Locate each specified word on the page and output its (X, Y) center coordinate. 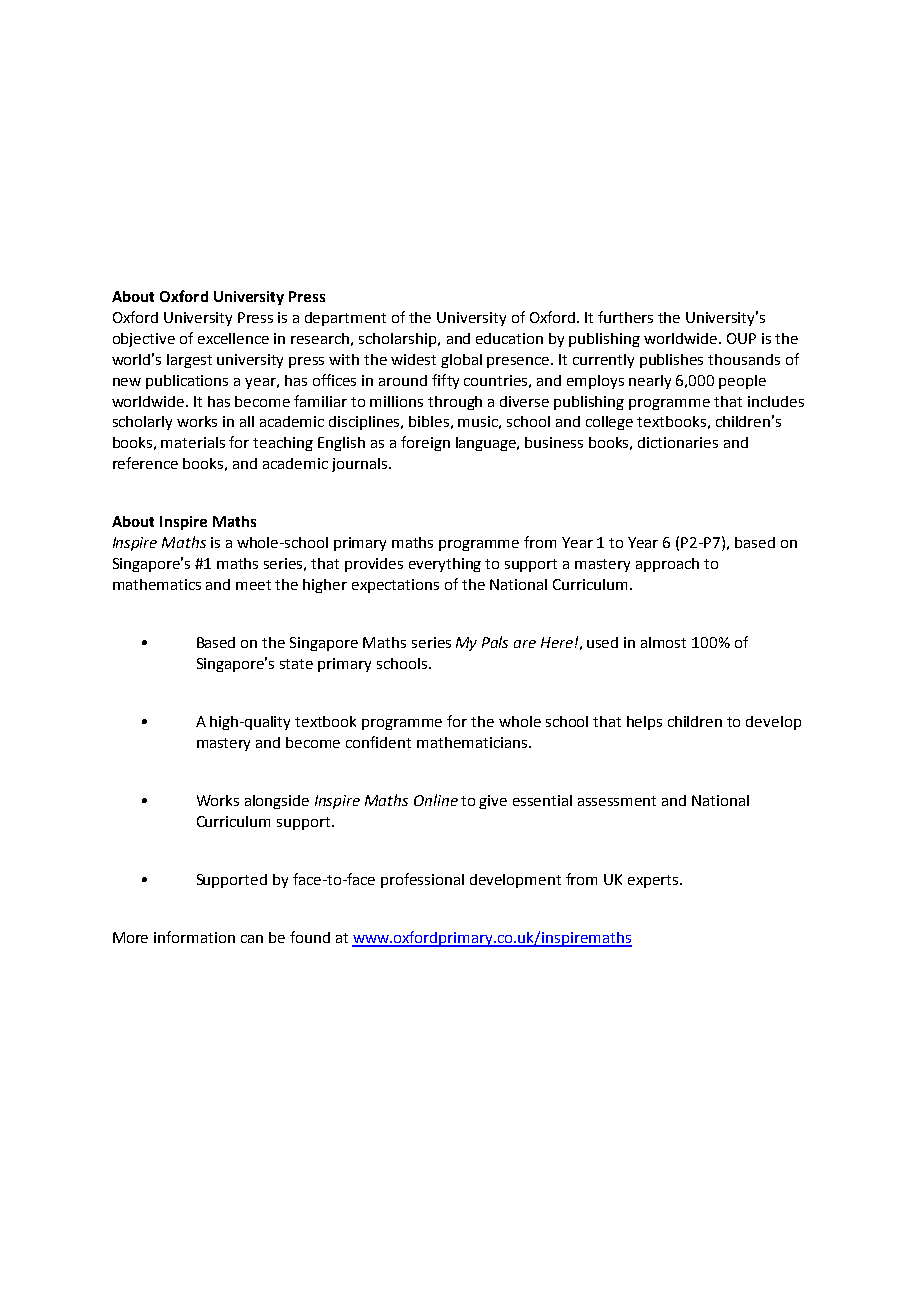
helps (644, 723)
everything (445, 565)
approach (667, 565)
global (461, 361)
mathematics (157, 584)
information (194, 937)
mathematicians (473, 742)
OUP (741, 338)
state (296, 664)
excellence (233, 338)
